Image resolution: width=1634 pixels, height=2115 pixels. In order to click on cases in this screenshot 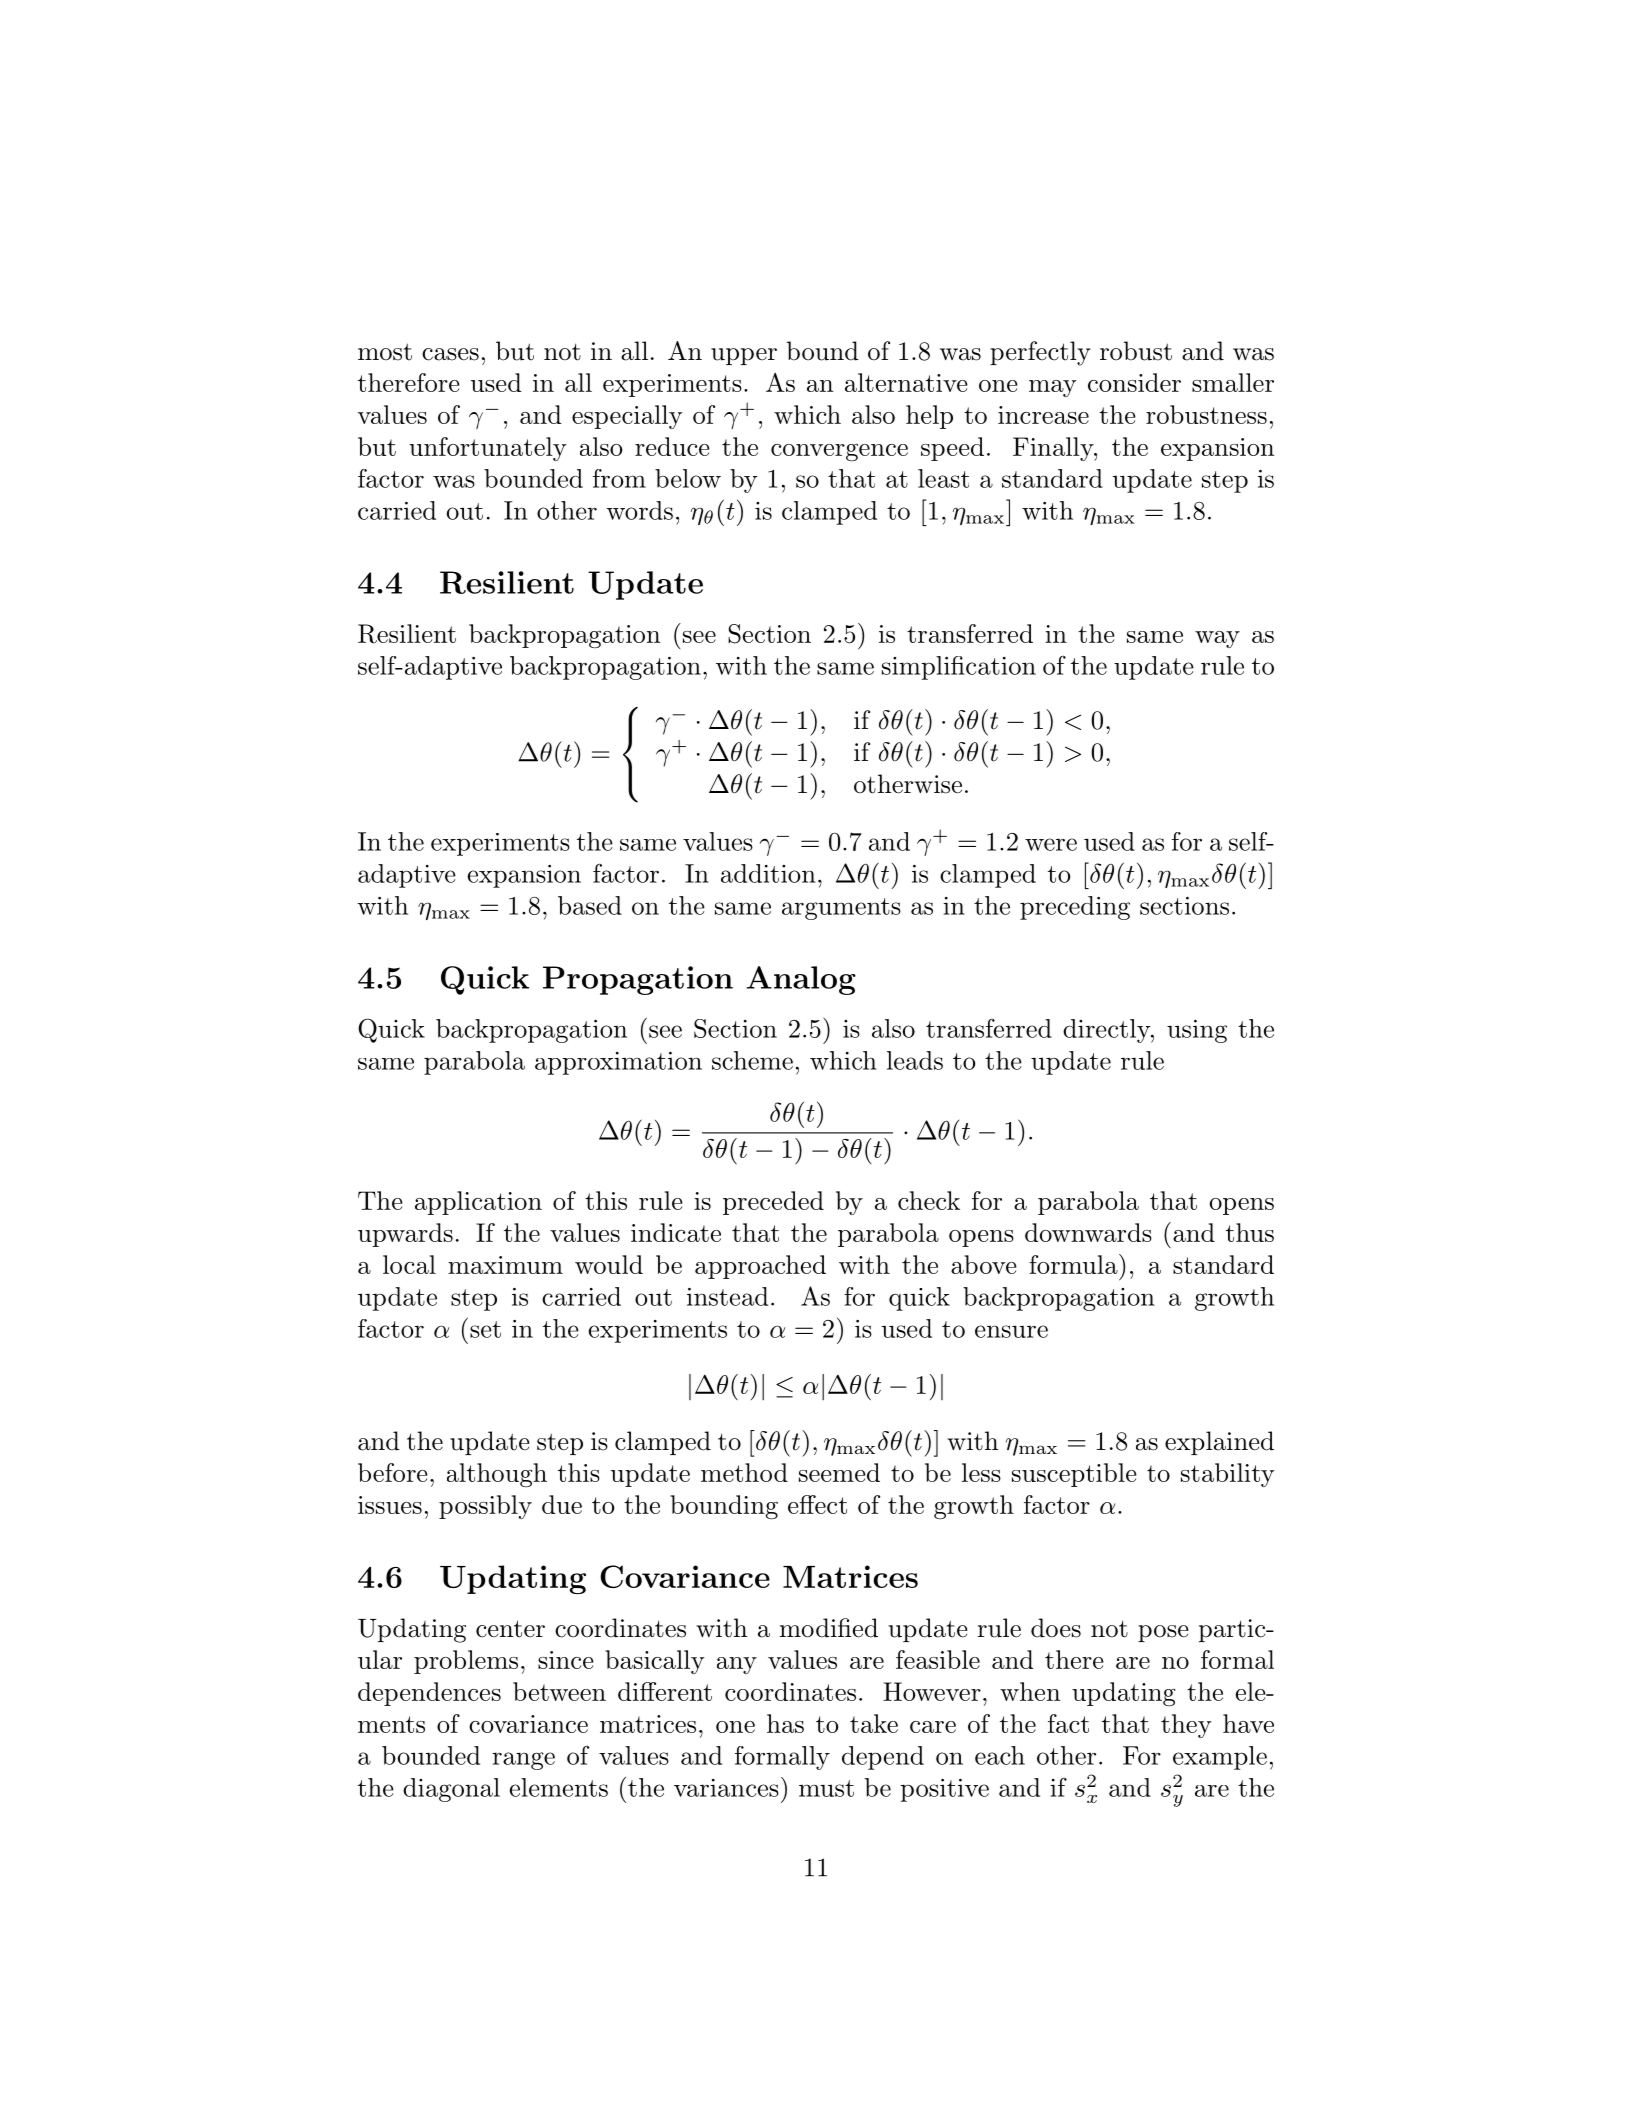, I will do `click(450, 354)`.
